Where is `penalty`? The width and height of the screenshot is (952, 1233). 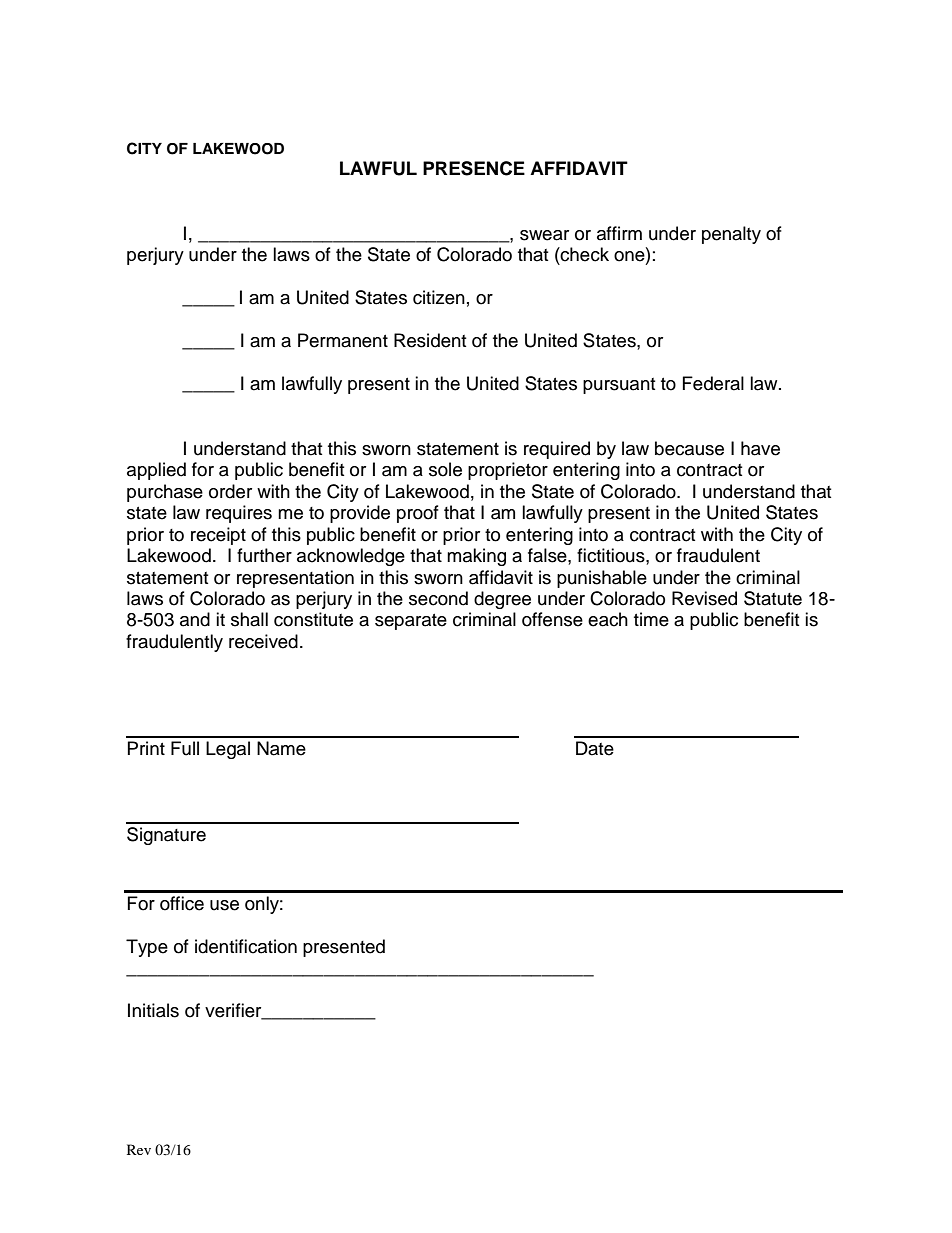
penalty is located at coordinates (731, 235).
